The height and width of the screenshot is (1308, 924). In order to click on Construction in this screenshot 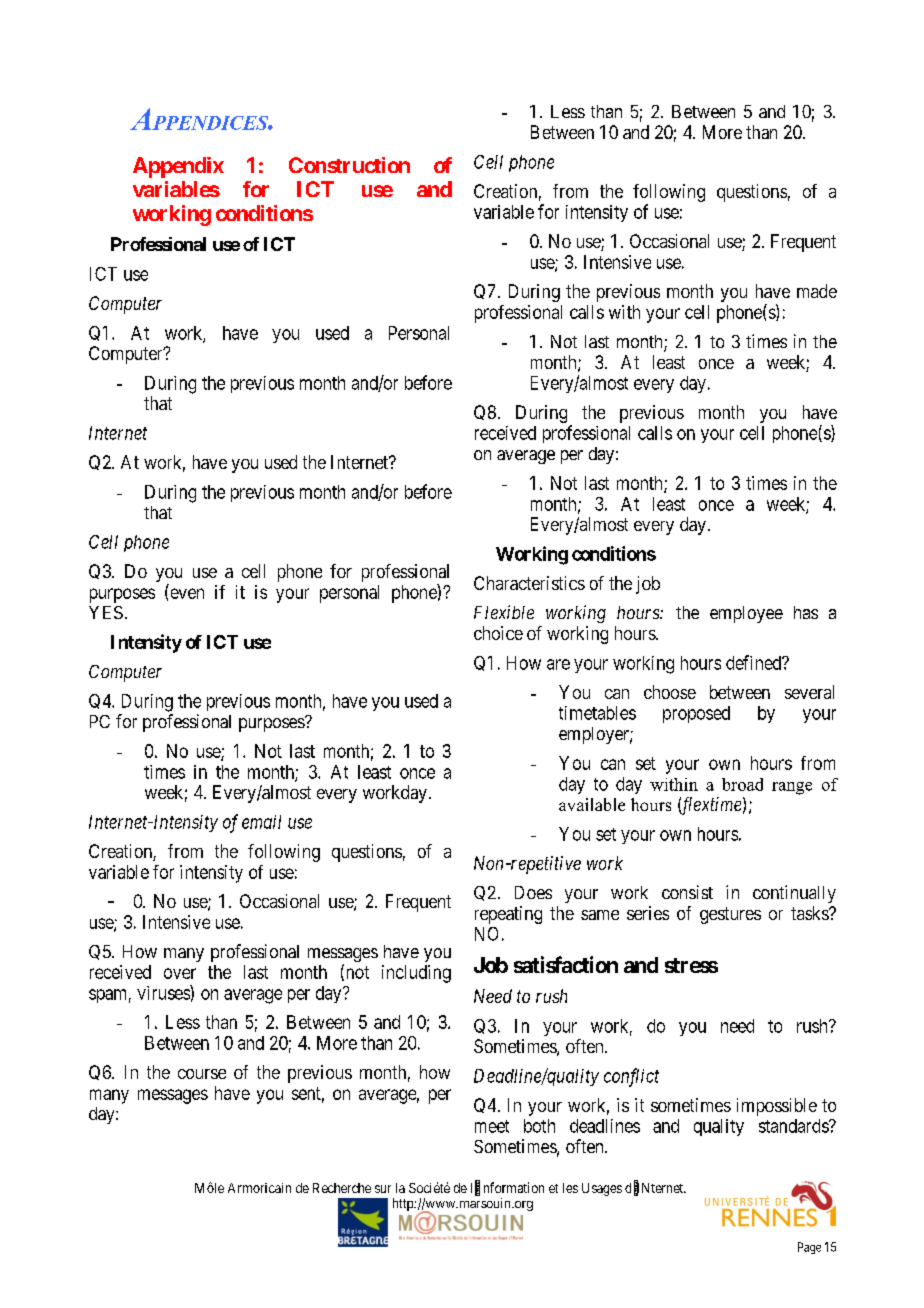, I will do `click(349, 165)`.
